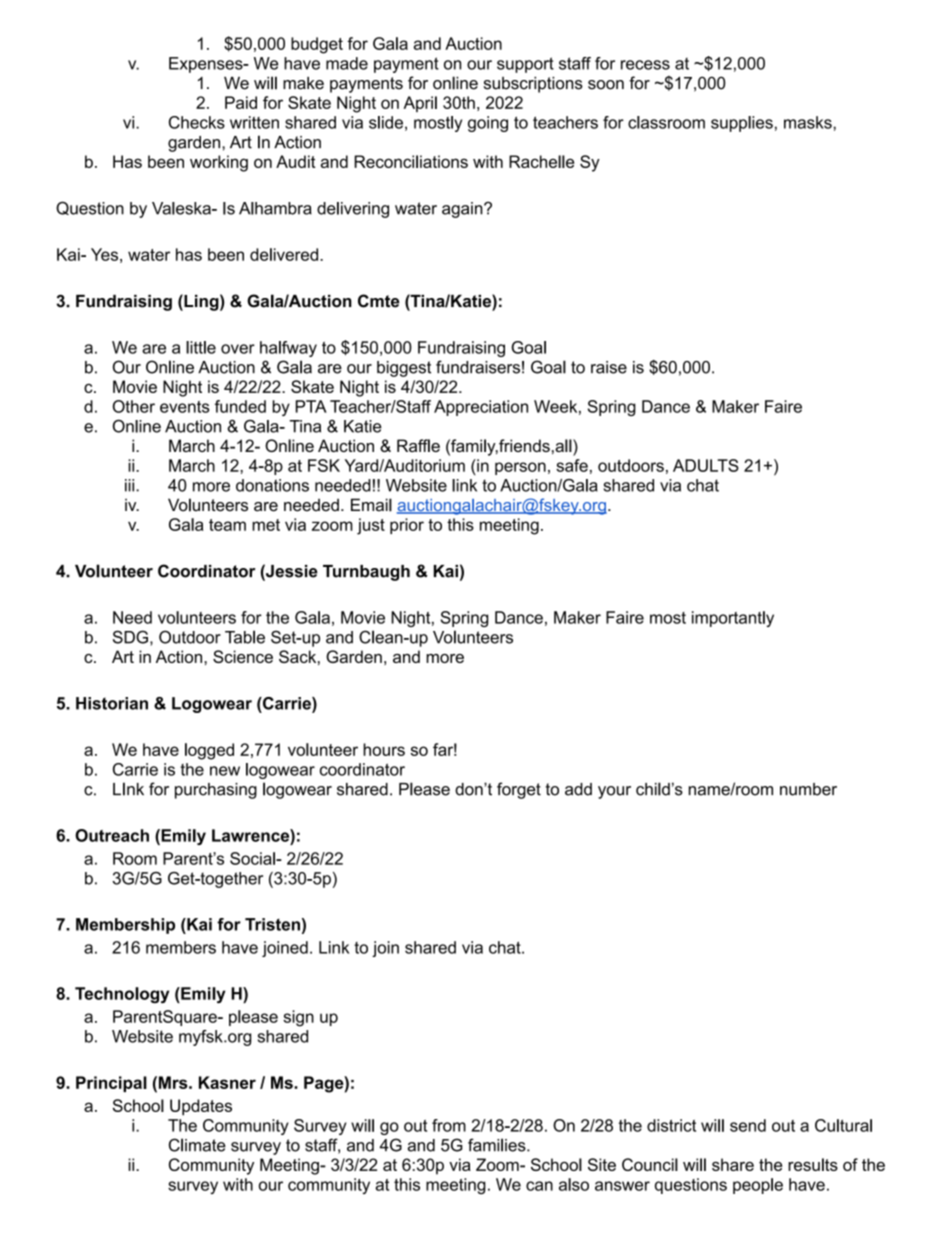 The height and width of the page is (1233, 952). What do you see at coordinates (498, 1145) in the page?
I see `families` at bounding box center [498, 1145].
